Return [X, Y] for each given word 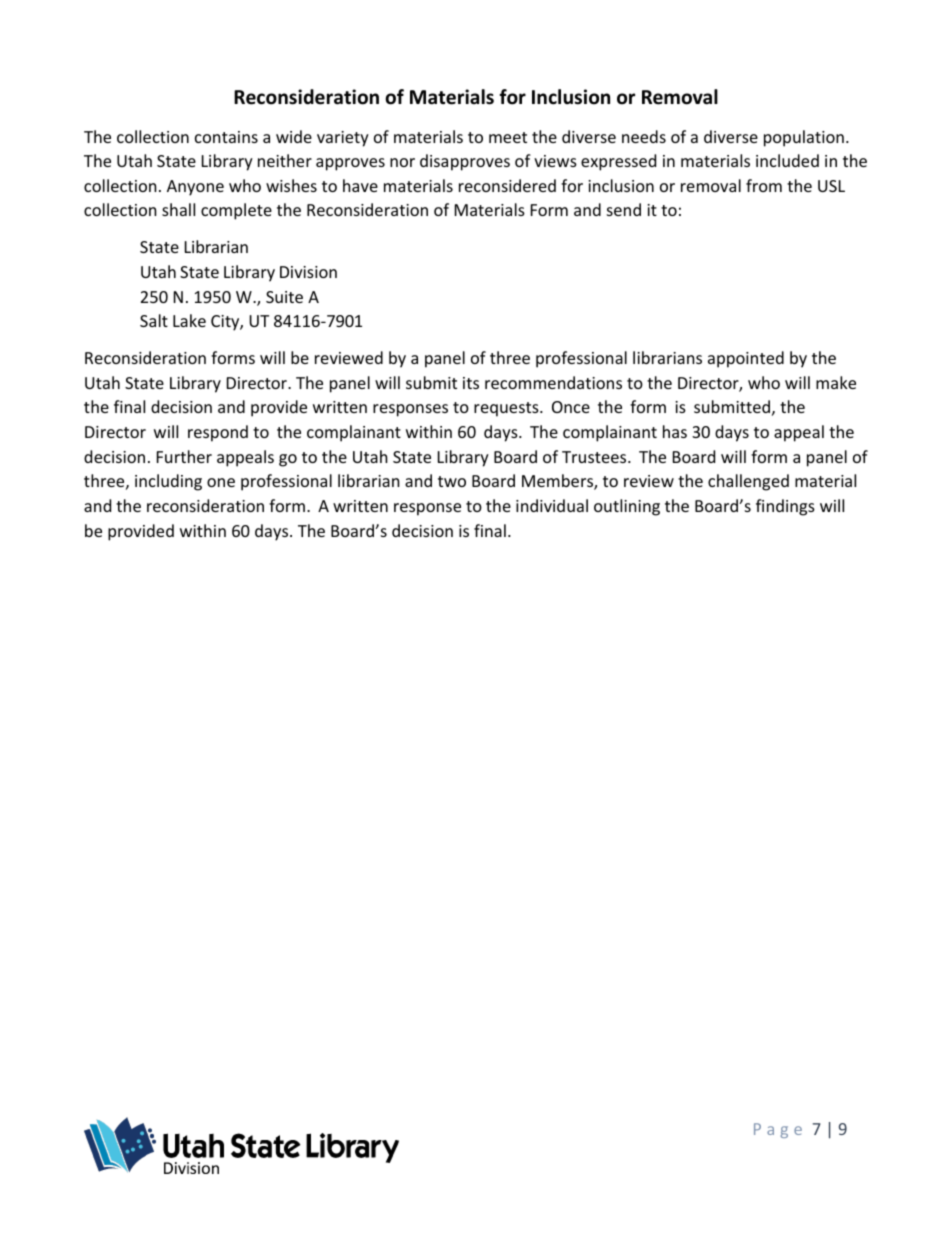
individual [552, 505]
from [764, 185]
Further [184, 456]
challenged [748, 482]
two [452, 481]
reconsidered [507, 185]
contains [226, 137]
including [168, 482]
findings [785, 507]
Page [778, 1130]
